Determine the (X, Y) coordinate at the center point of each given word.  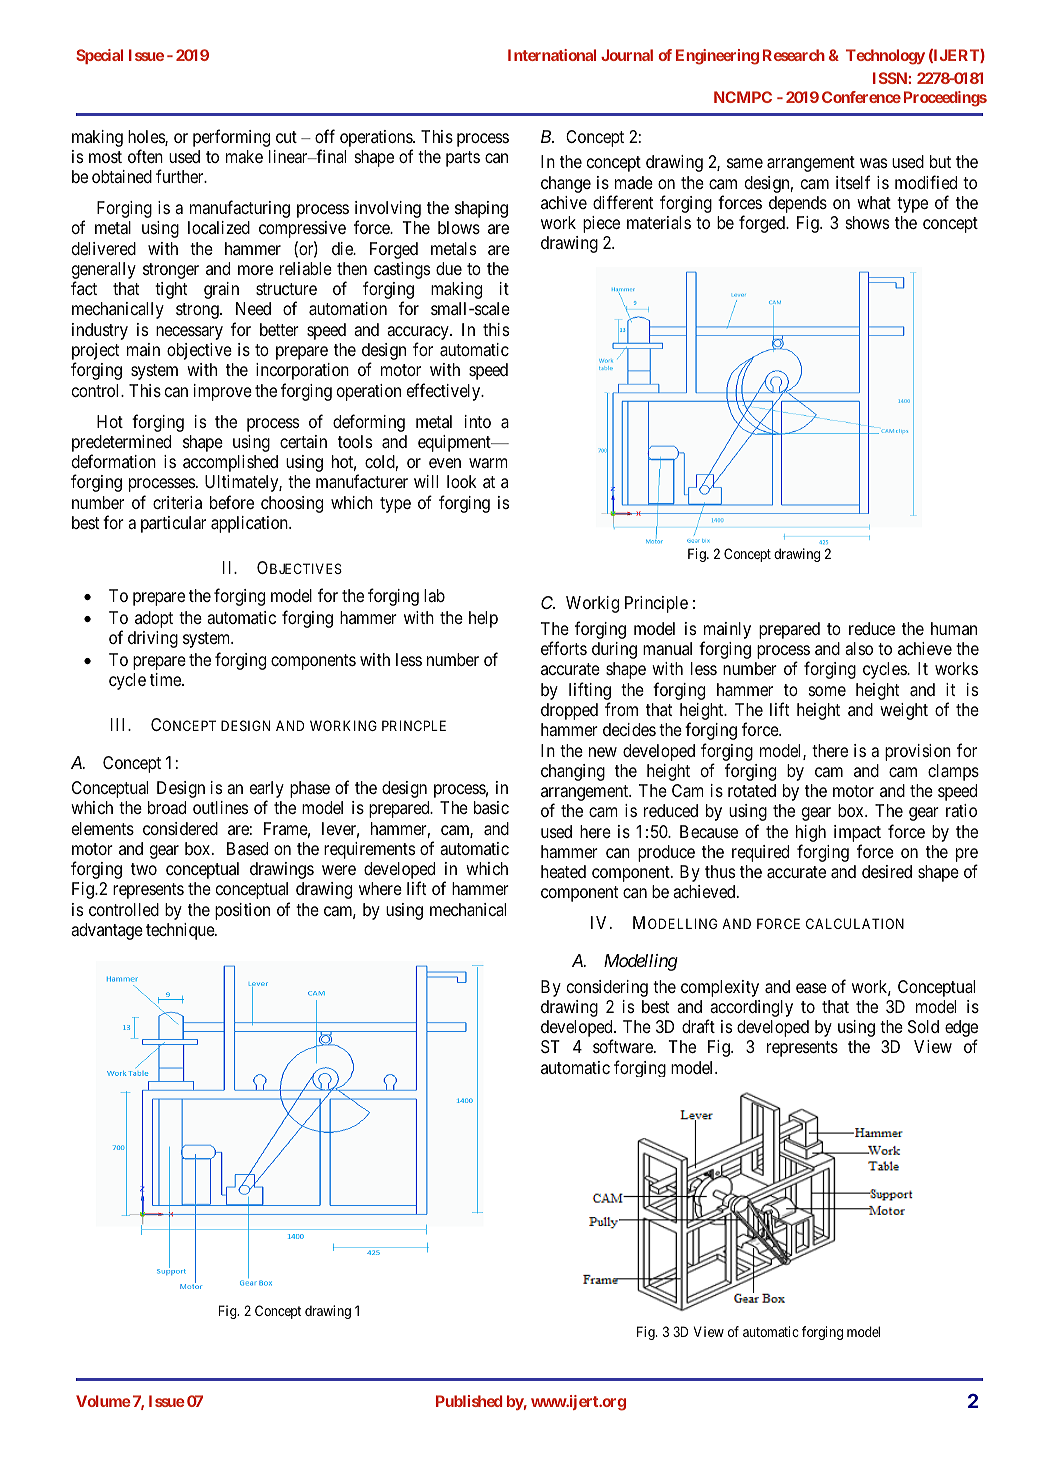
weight (904, 711)
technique (181, 931)
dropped (569, 711)
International (552, 55)
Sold (923, 1026)
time (166, 679)
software (624, 1047)
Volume (103, 1401)
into (478, 421)
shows (867, 222)
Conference (861, 97)
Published (469, 1401)
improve (223, 392)
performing (231, 138)
